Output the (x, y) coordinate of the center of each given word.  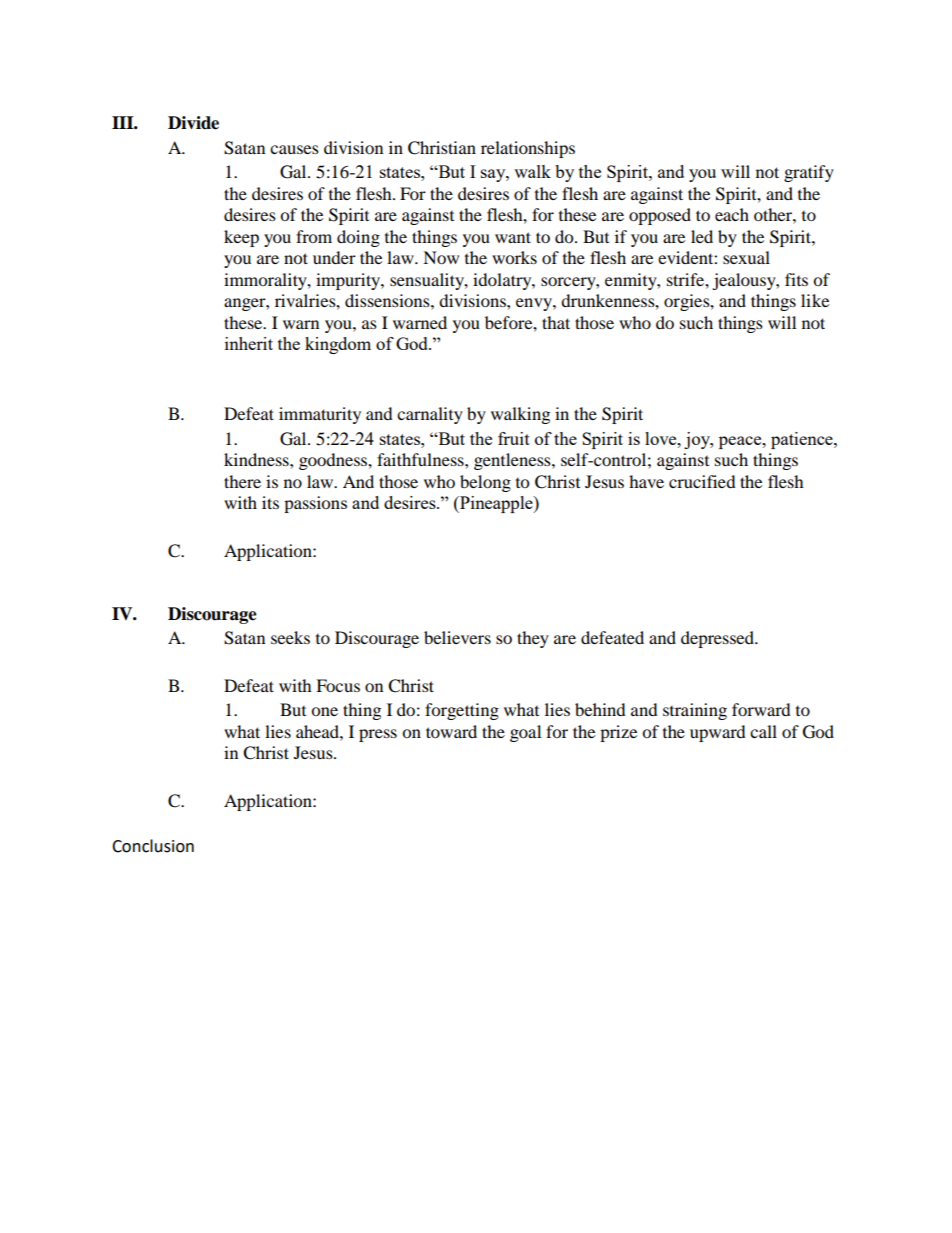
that (556, 322)
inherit (249, 343)
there (242, 481)
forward (761, 709)
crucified (702, 481)
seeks (290, 637)
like (815, 300)
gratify (809, 173)
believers (457, 637)
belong (485, 483)
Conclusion (153, 846)
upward (718, 733)
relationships (528, 149)
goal (525, 733)
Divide (193, 123)
